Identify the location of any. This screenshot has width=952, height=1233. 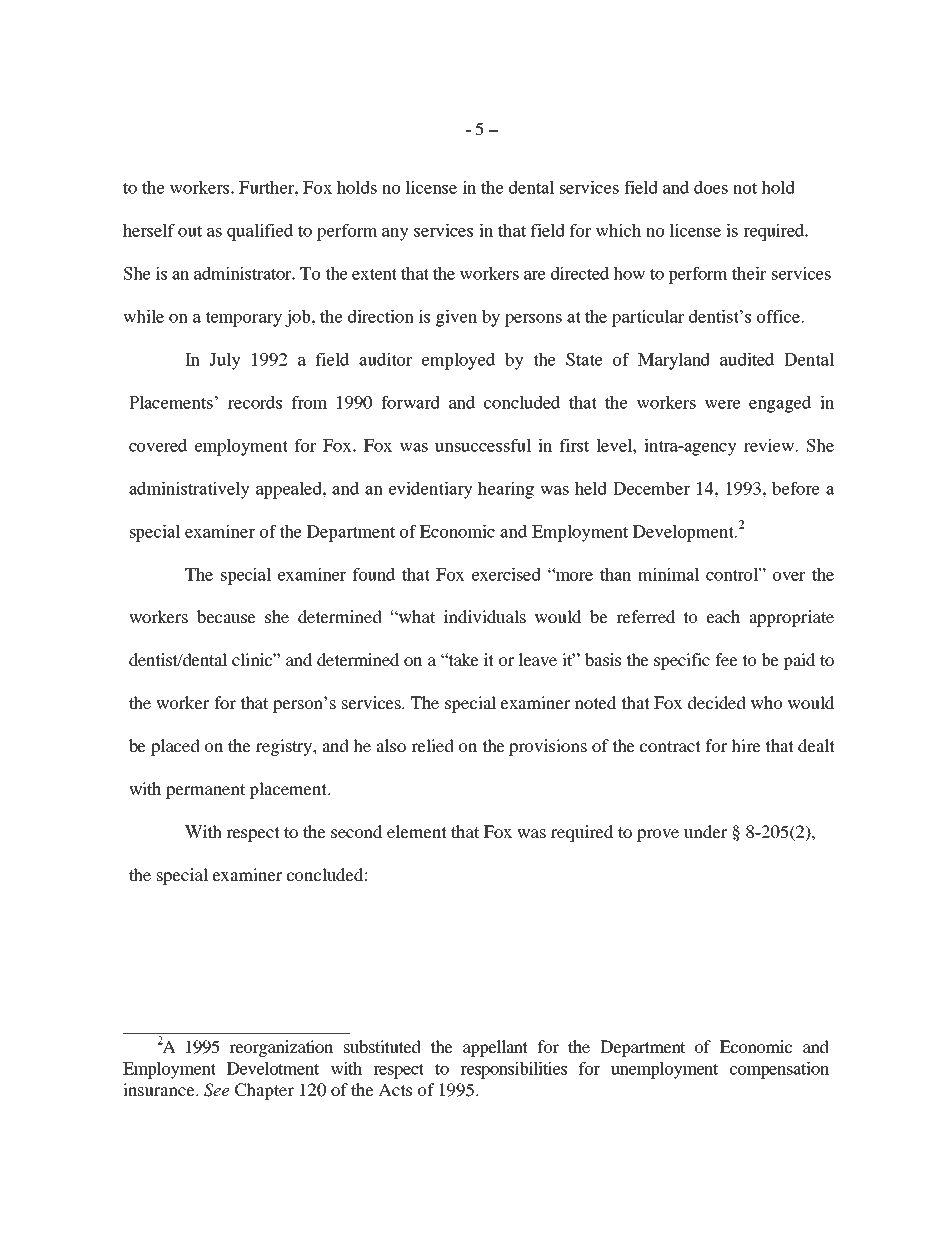
(395, 234).
